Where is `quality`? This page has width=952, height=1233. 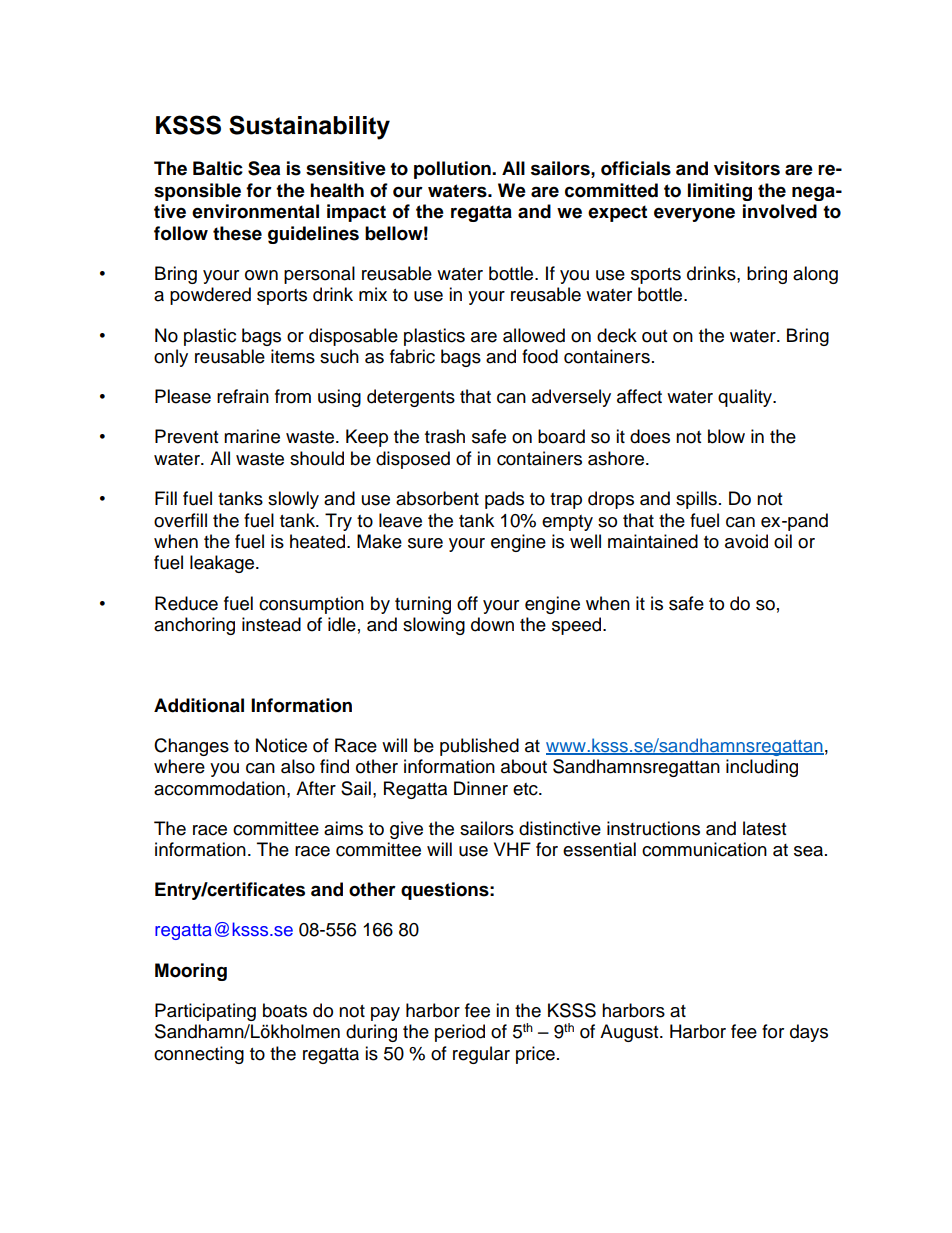
quality is located at coordinates (746, 398).
